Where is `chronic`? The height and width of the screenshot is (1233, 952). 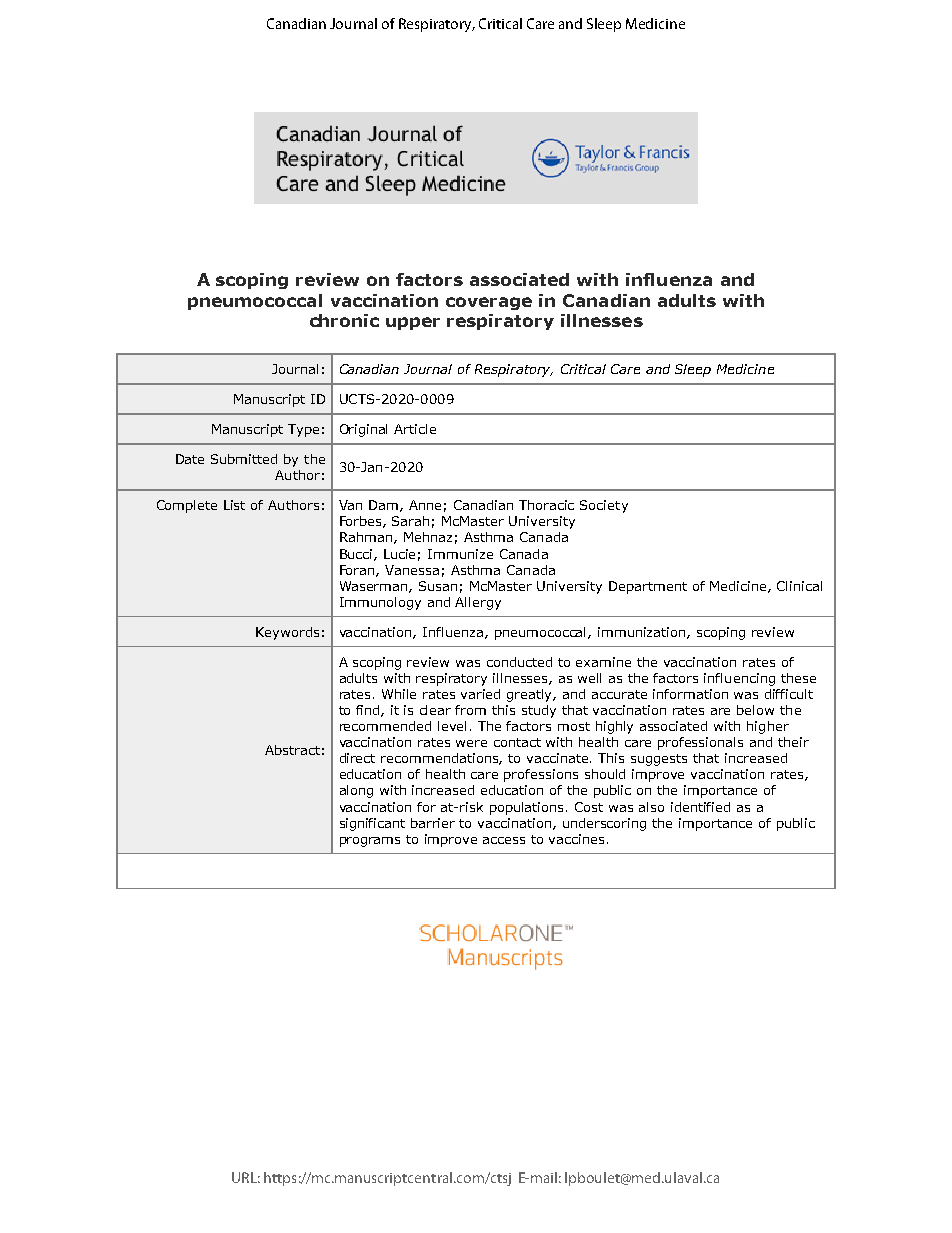
chronic is located at coordinates (344, 320).
